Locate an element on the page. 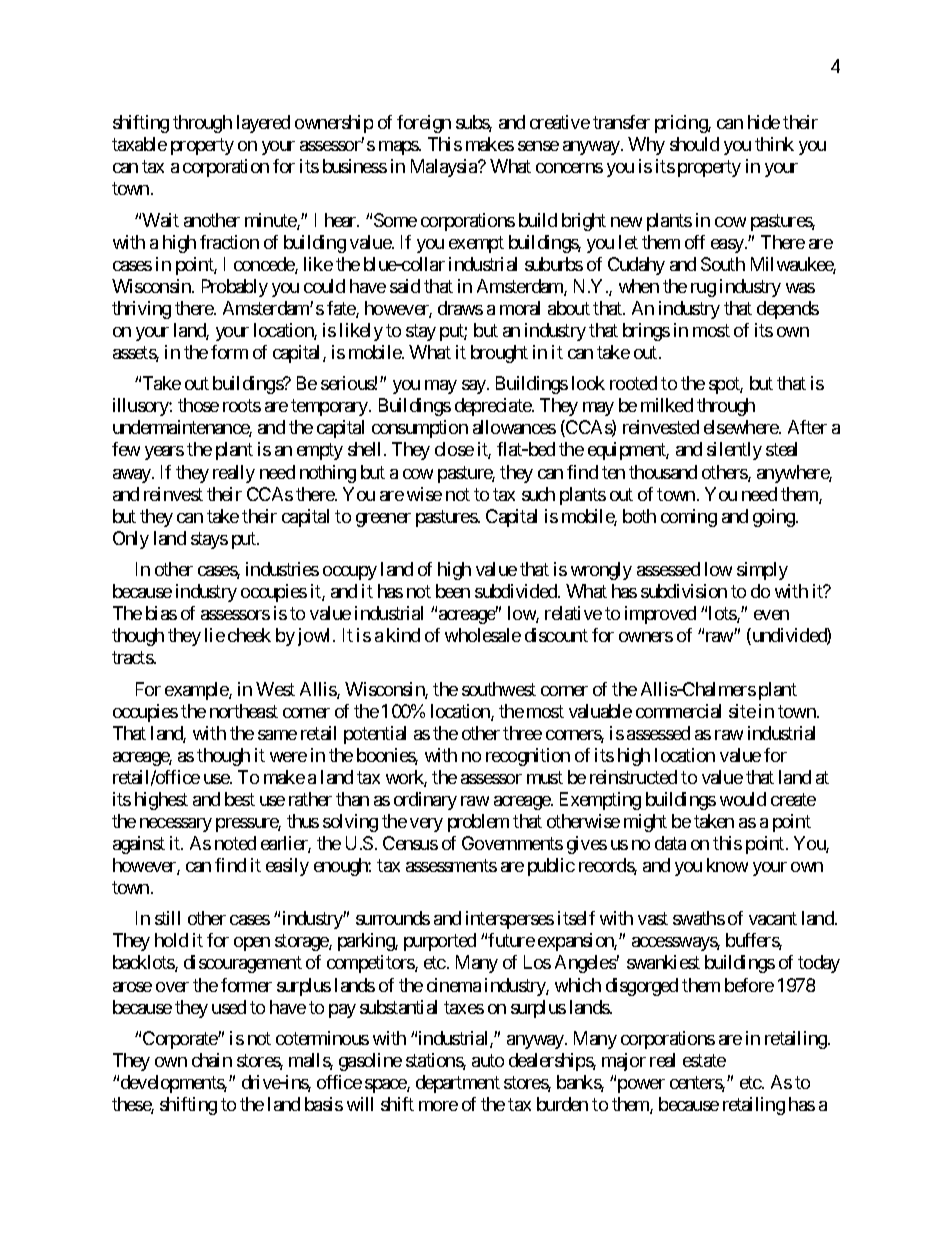 Image resolution: width=952 pixels, height=1233 pixels. cheek is located at coordinates (249, 635).
